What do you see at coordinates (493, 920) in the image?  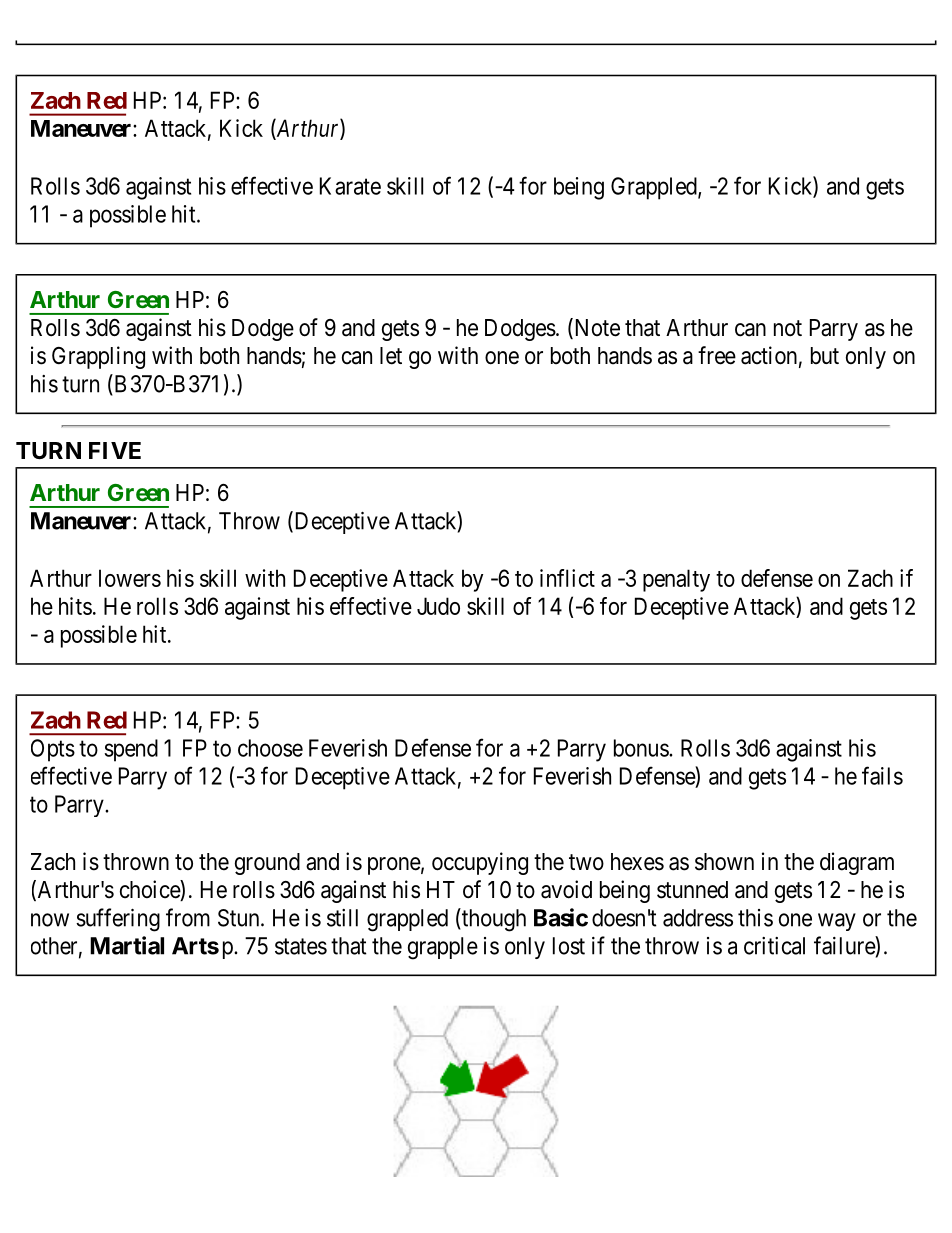 I see `though` at bounding box center [493, 920].
